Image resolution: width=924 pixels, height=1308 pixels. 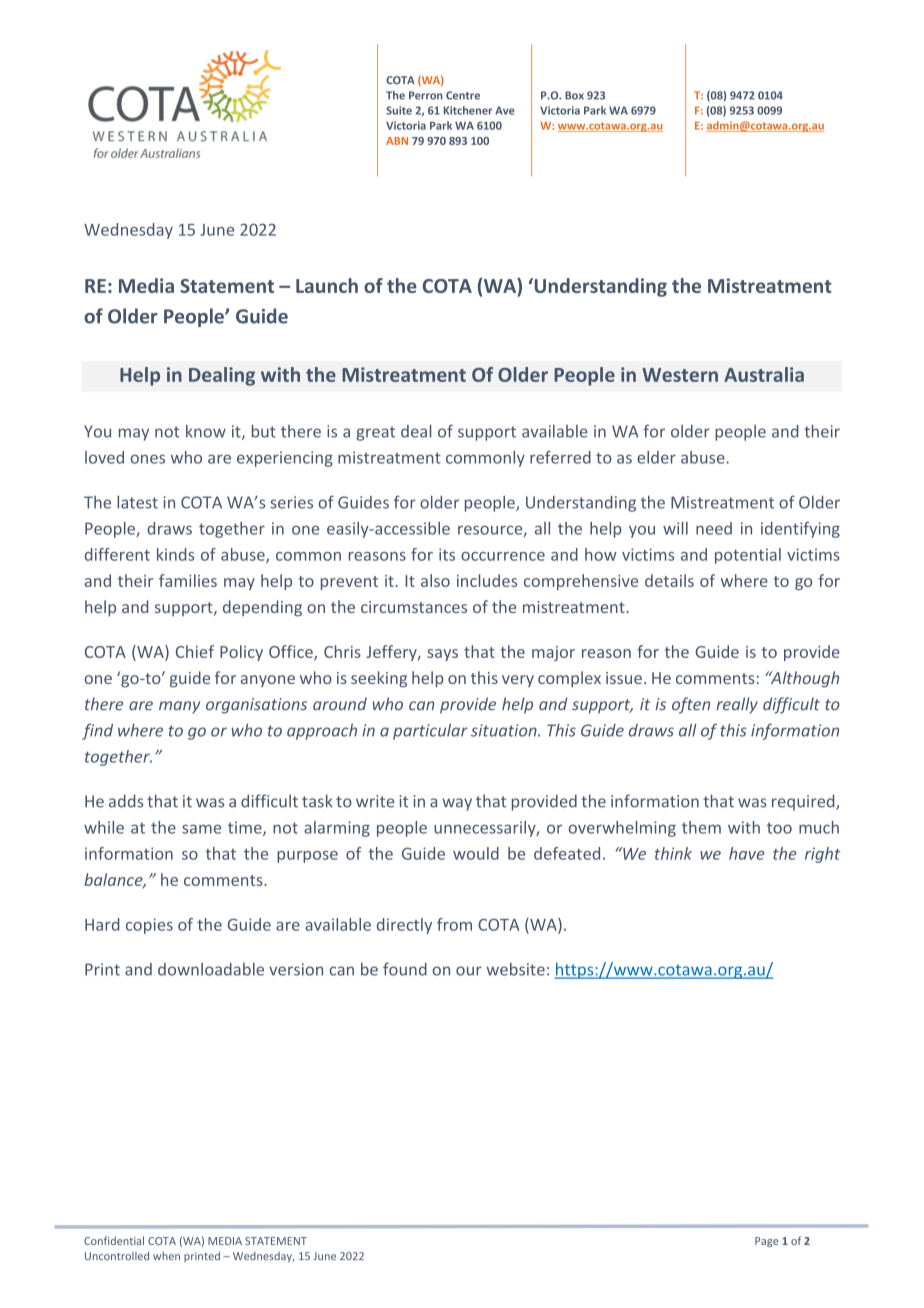 I want to click on need, so click(x=714, y=528).
